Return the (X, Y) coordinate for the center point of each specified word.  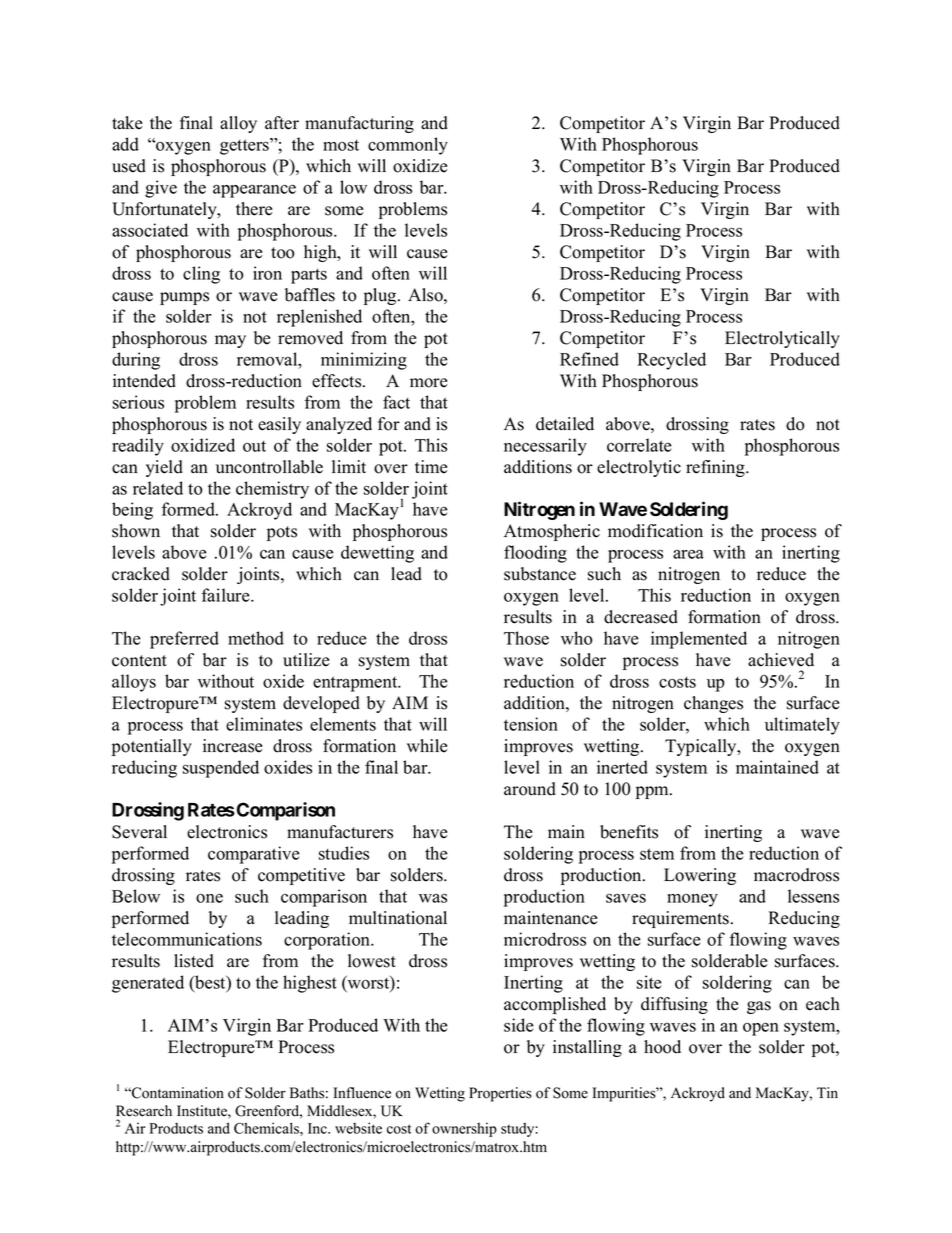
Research (144, 1111)
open (761, 1029)
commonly (408, 146)
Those (526, 638)
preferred (184, 640)
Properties (500, 1094)
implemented (699, 640)
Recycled (671, 361)
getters (245, 146)
